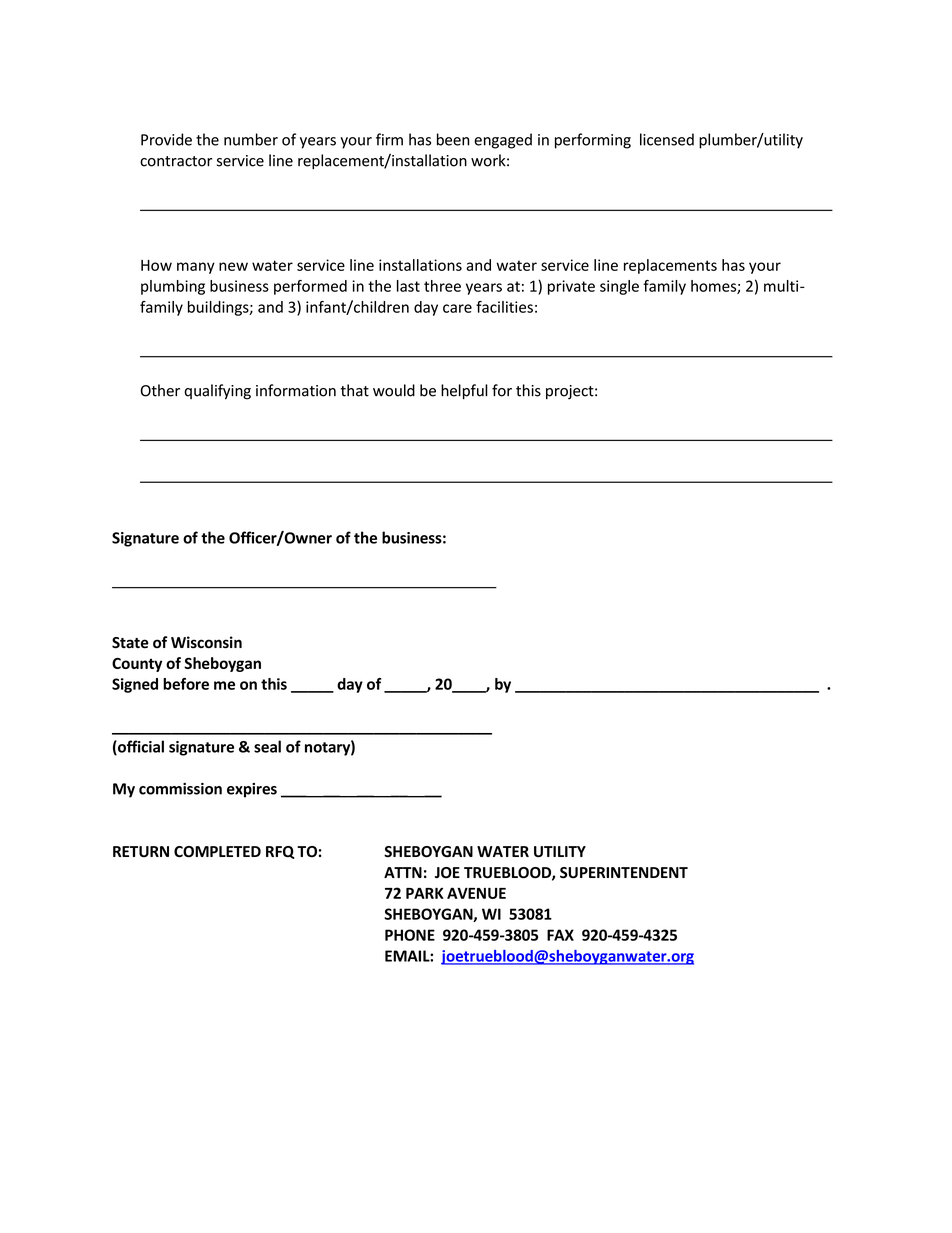 The height and width of the screenshot is (1233, 952). Describe the element at coordinates (464, 391) in the screenshot. I see `helpful` at that location.
